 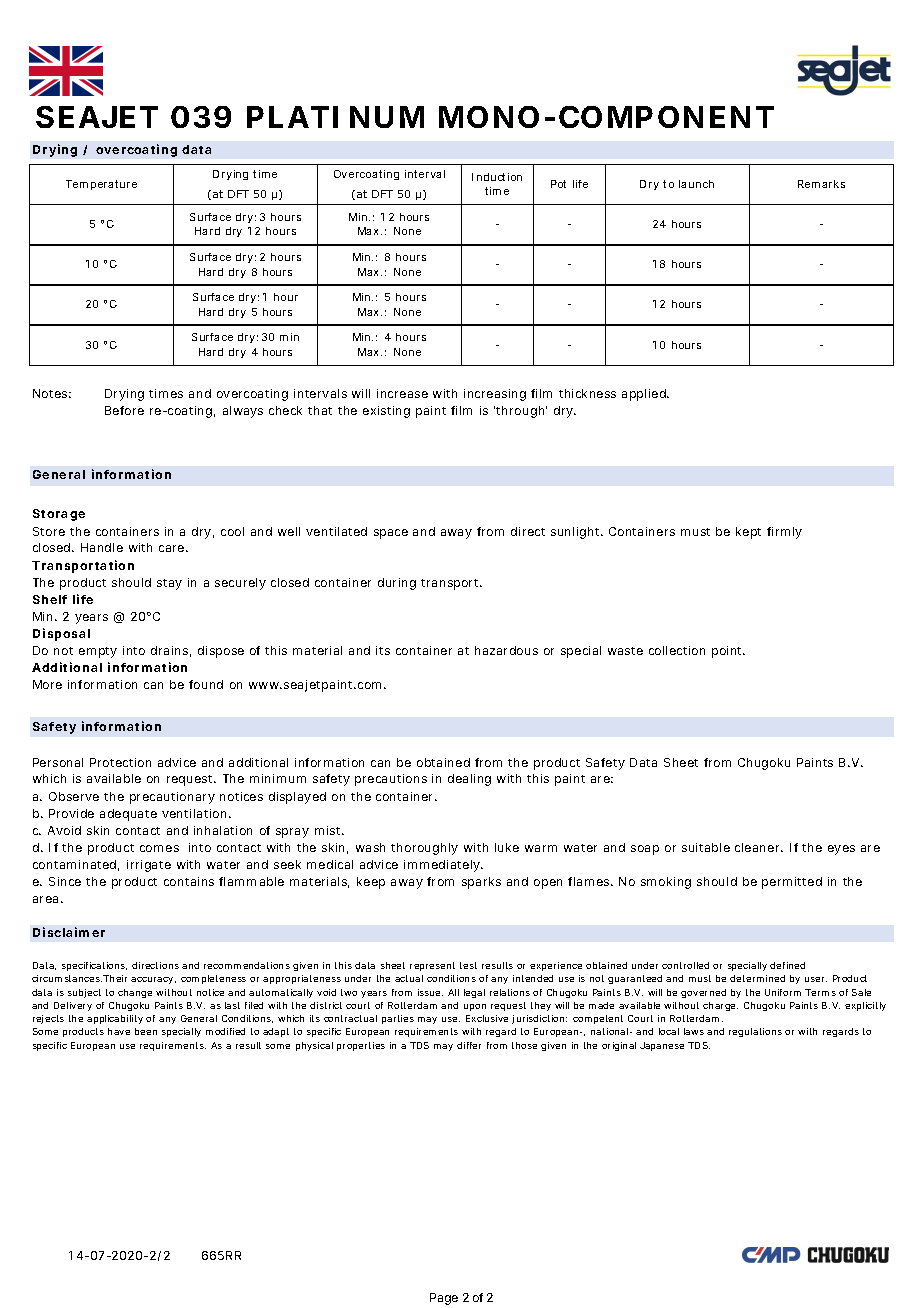 What do you see at coordinates (821, 184) in the screenshot?
I see `Remarks` at bounding box center [821, 184].
